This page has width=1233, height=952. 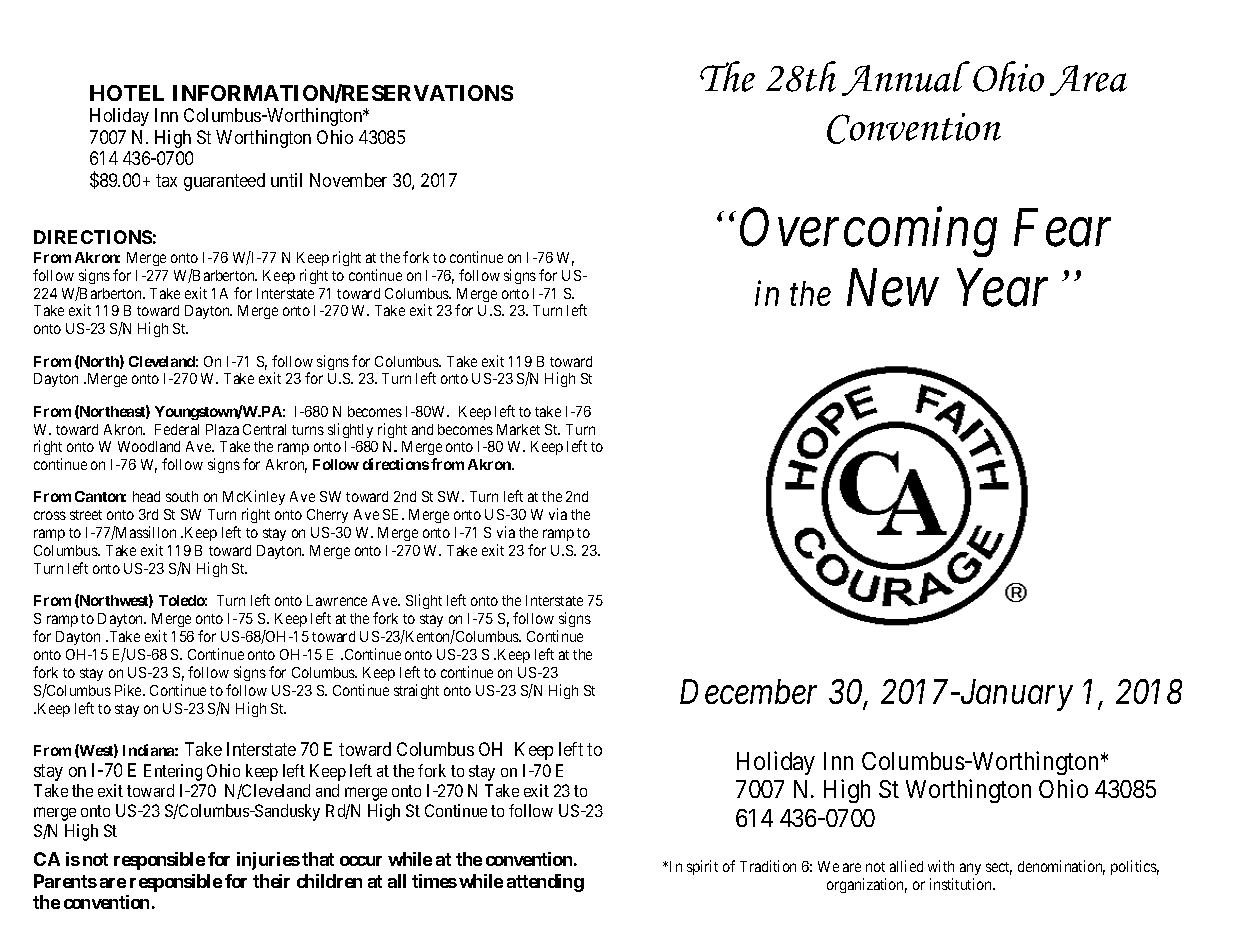 I want to click on November, so click(x=348, y=180).
